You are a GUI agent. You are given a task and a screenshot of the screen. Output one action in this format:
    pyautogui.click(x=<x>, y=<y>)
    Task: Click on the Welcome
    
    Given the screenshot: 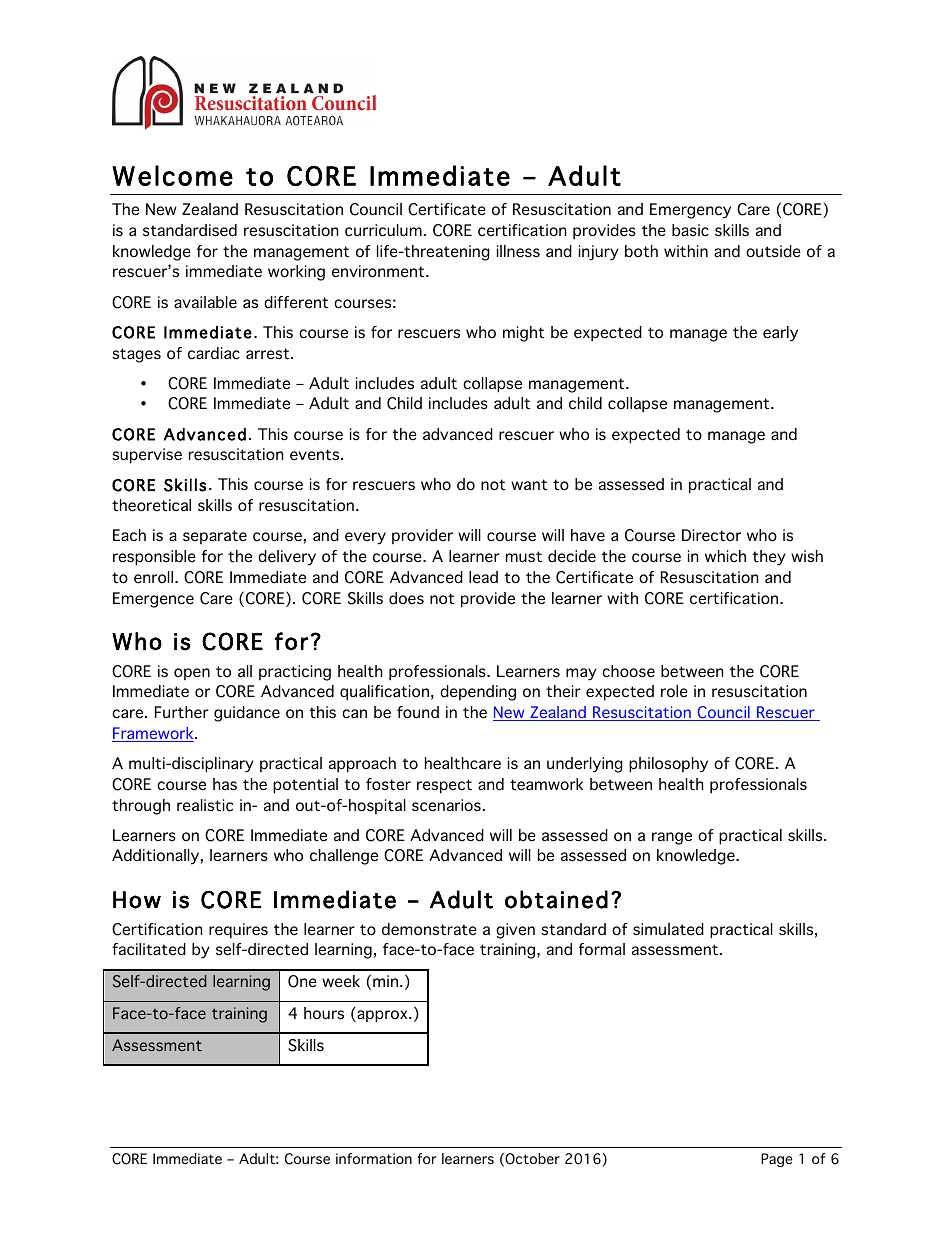 What is the action you would take?
    pyautogui.click(x=172, y=175)
